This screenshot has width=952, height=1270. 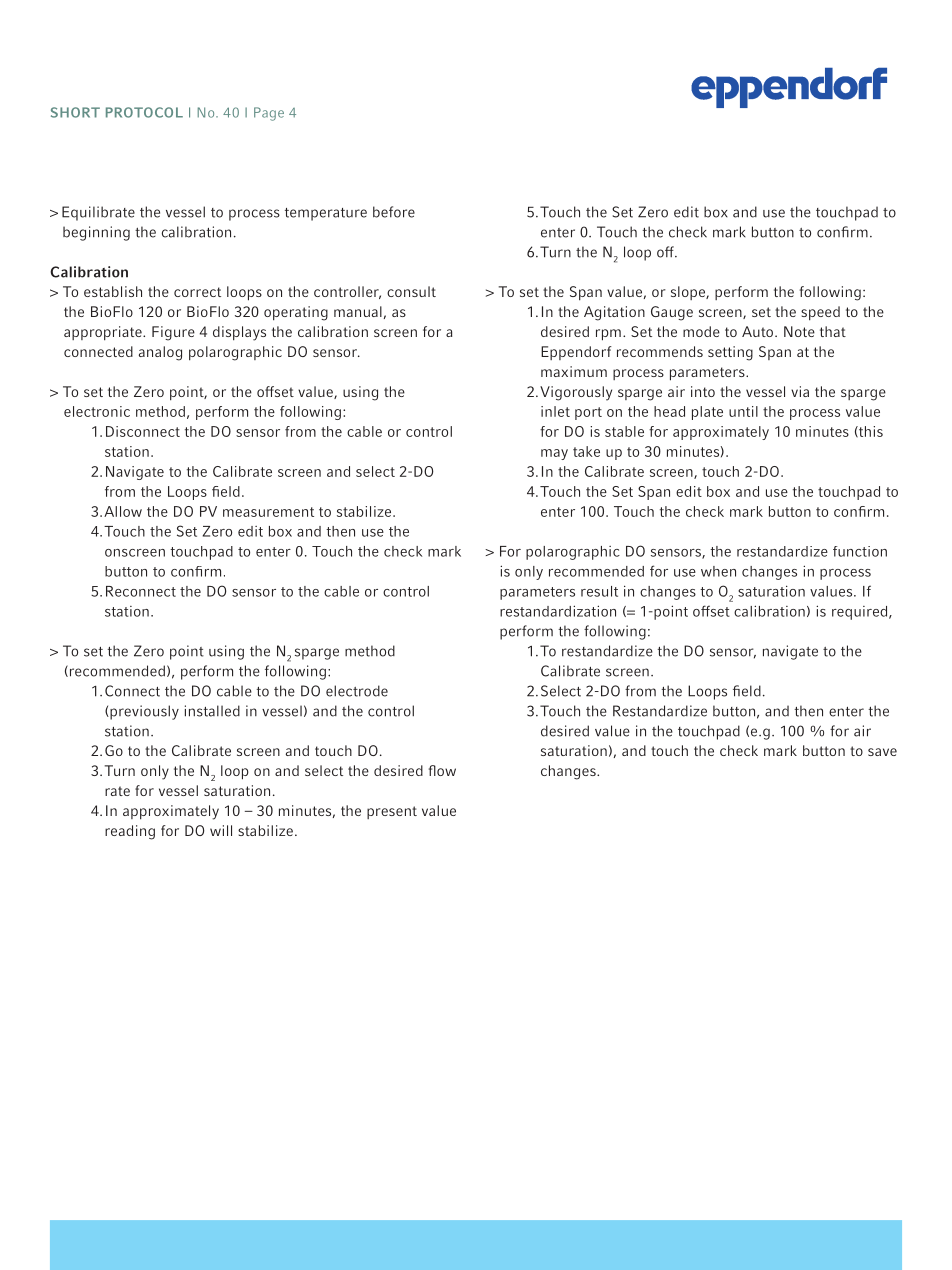 I want to click on speed, so click(x=820, y=313).
